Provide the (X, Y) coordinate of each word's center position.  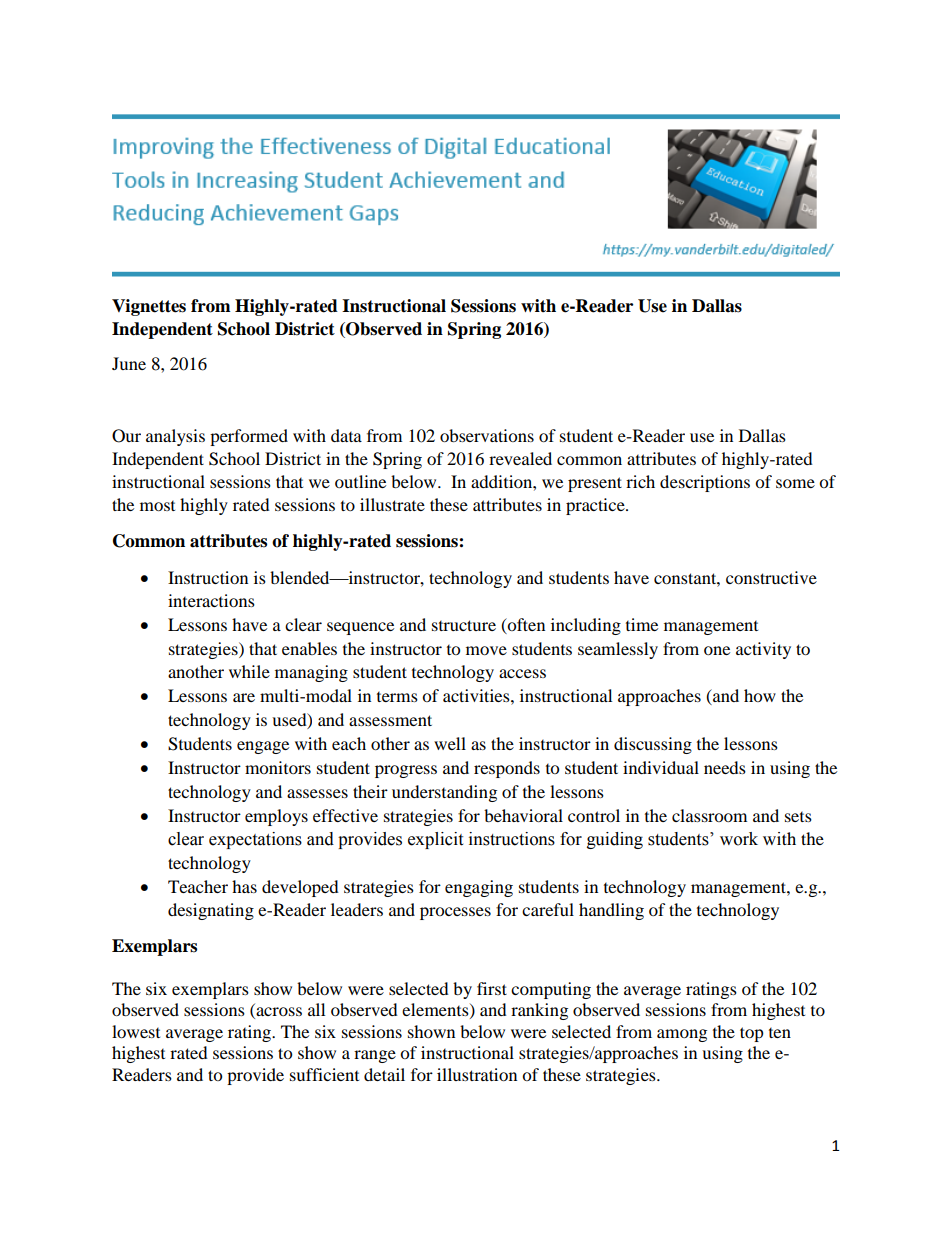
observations (487, 435)
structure (464, 625)
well (450, 743)
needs (725, 767)
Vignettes (149, 307)
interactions (211, 600)
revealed (520, 458)
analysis (175, 437)
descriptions (705, 483)
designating (211, 911)
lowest (136, 1031)
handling (611, 911)
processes (455, 913)
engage (263, 747)
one (717, 650)
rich (640, 481)
